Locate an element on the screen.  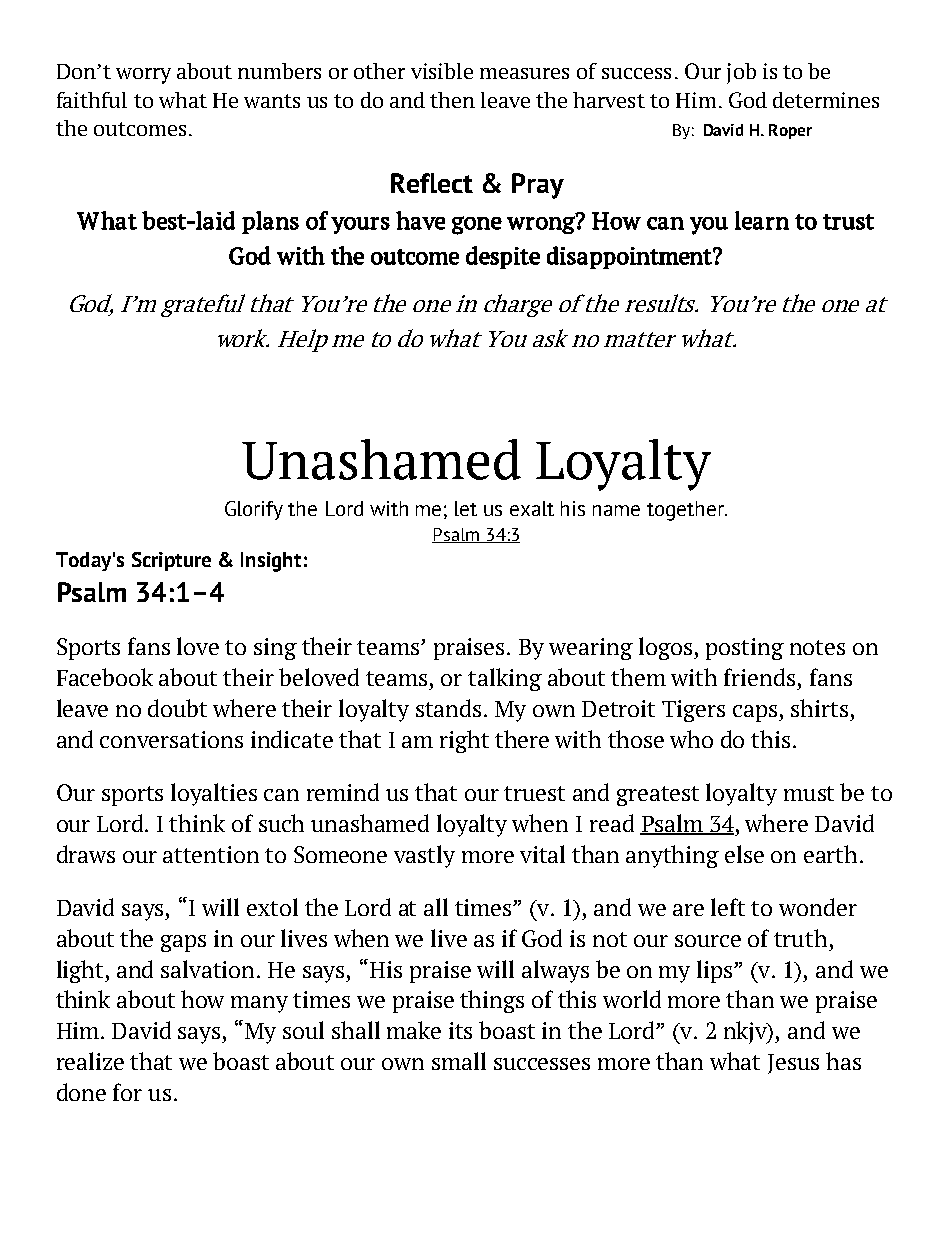
then is located at coordinates (452, 100).
